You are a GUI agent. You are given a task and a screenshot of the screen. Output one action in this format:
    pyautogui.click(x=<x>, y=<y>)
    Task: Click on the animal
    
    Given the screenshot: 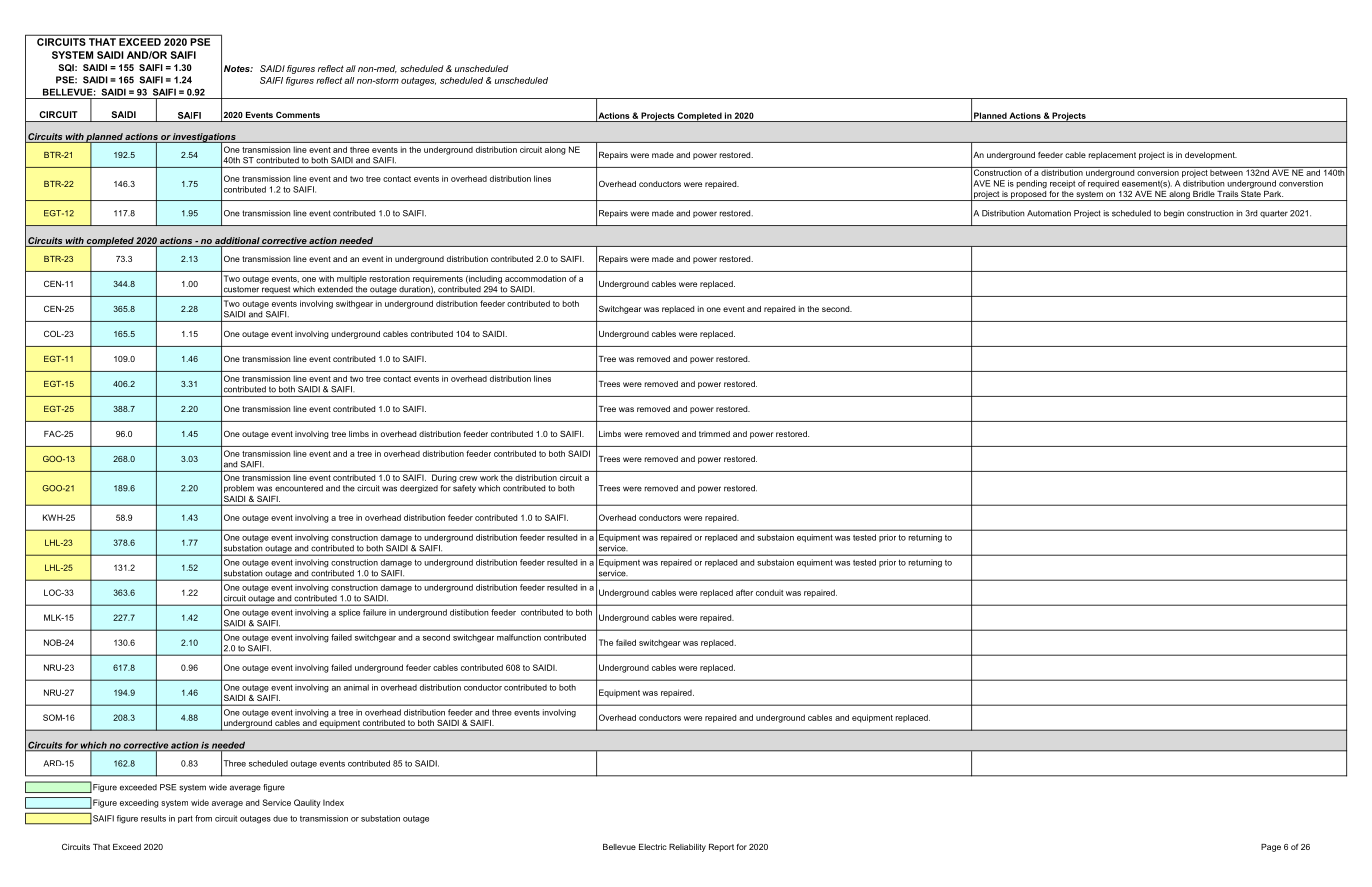 What is the action you would take?
    pyautogui.click(x=356, y=687)
